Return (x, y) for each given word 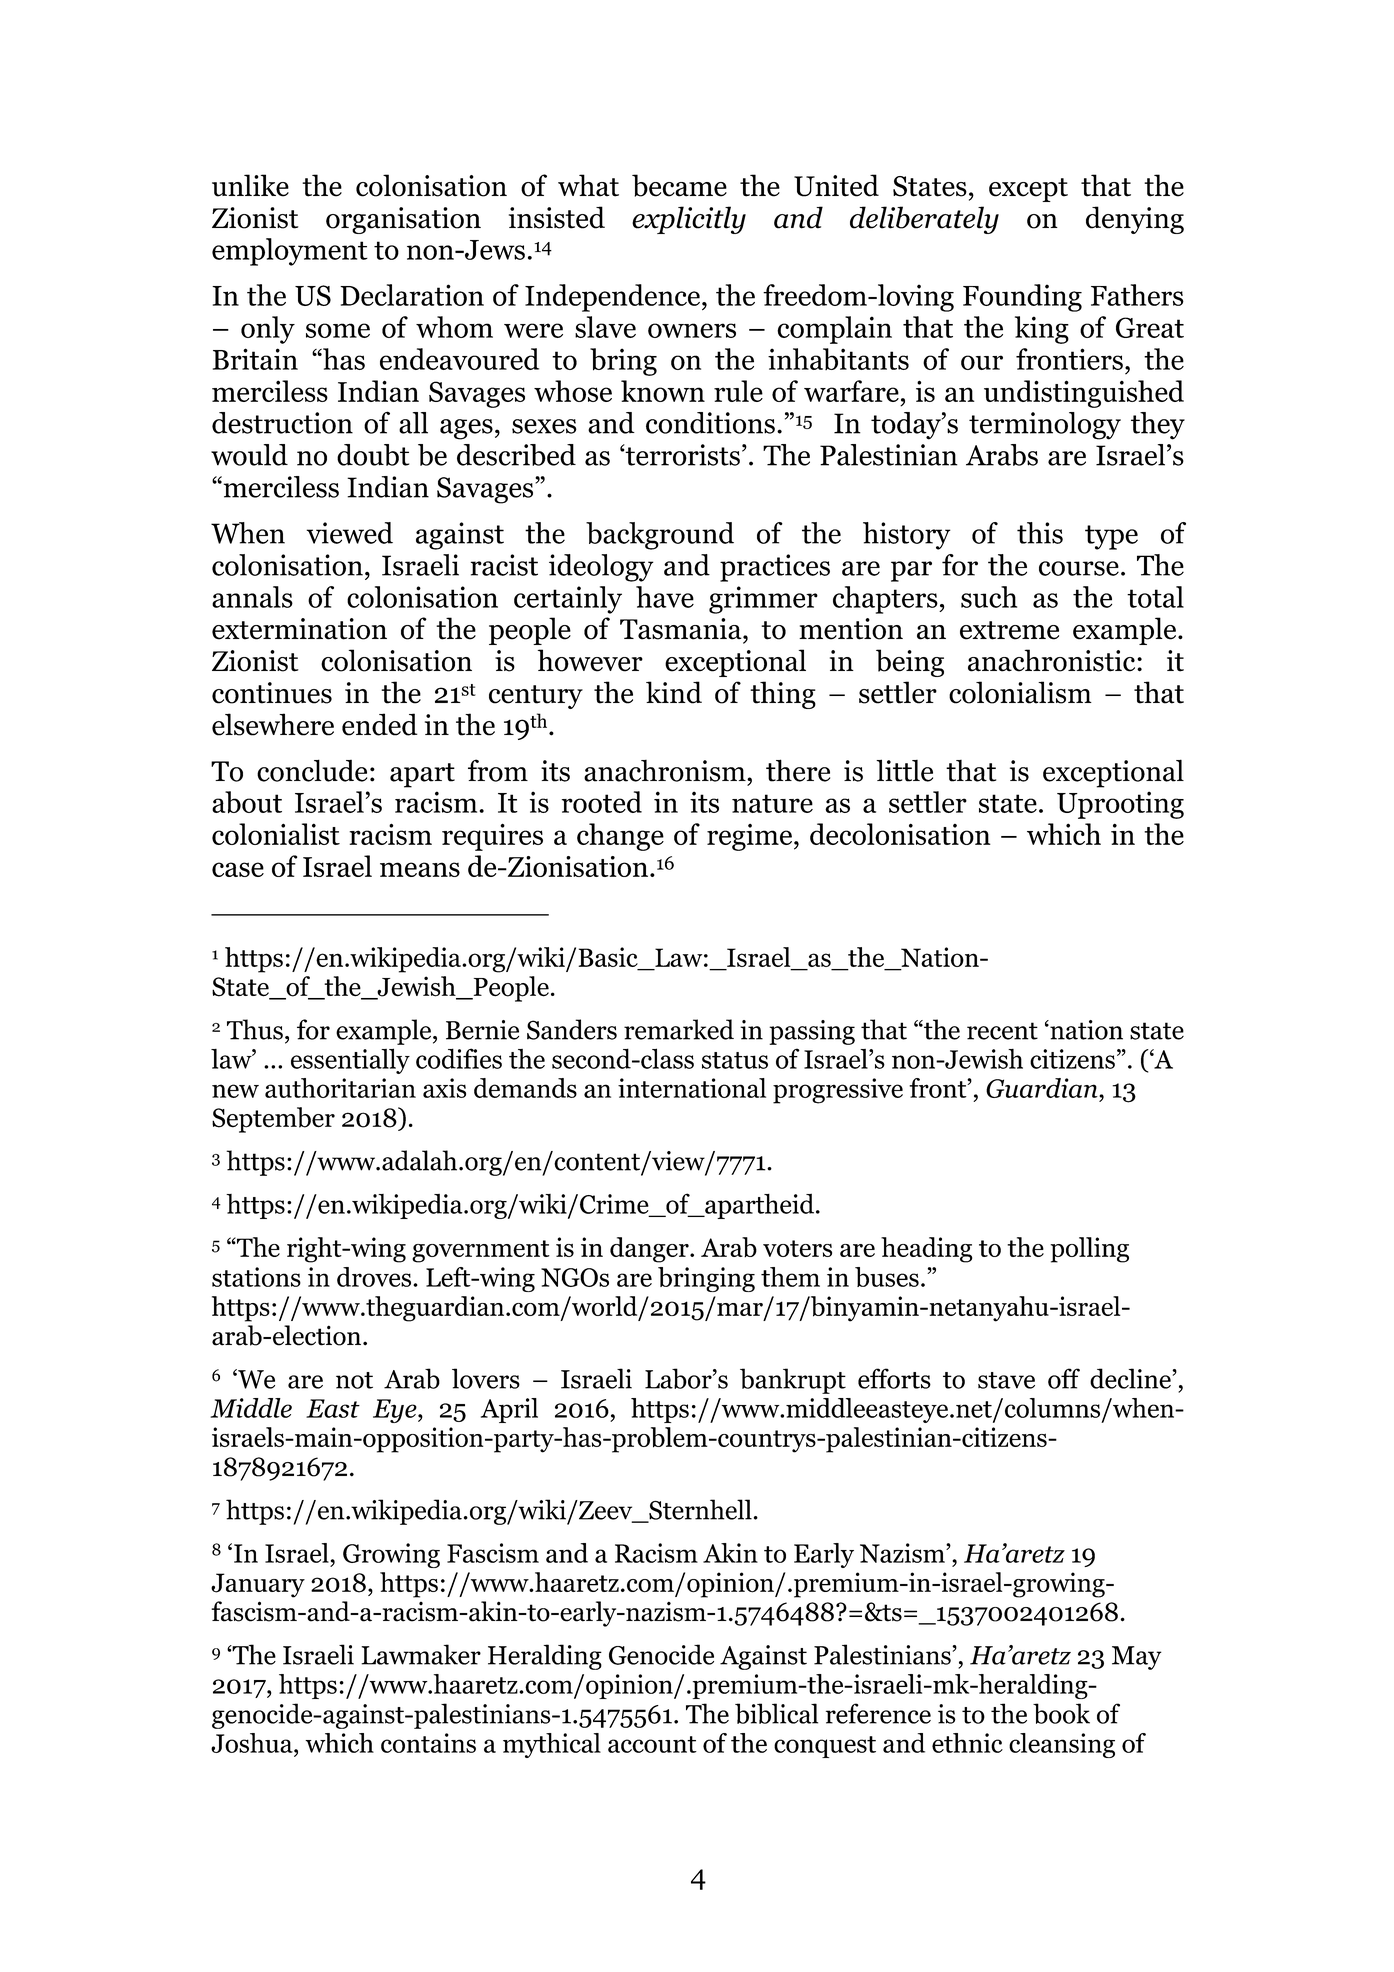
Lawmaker (421, 1654)
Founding (1022, 298)
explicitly (689, 220)
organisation (403, 220)
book (1061, 1713)
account (652, 1744)
